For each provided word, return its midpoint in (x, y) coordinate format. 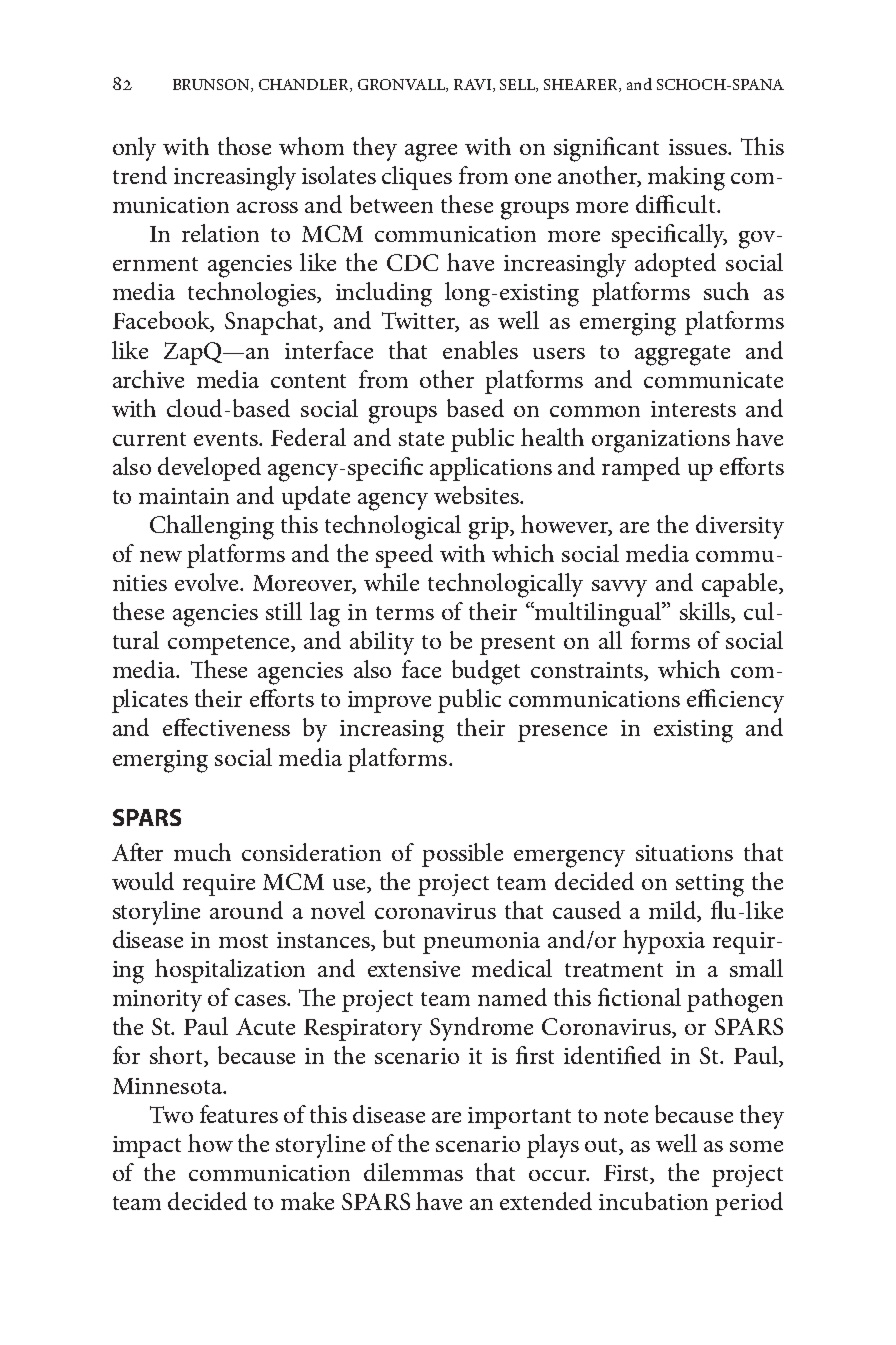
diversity (740, 527)
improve (389, 702)
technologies (253, 294)
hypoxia (664, 942)
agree (431, 153)
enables (480, 350)
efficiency (735, 701)
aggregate (682, 355)
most (243, 941)
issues (699, 147)
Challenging (212, 527)
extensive (414, 969)
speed (404, 556)
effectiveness (226, 727)
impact (147, 1147)
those (244, 146)
